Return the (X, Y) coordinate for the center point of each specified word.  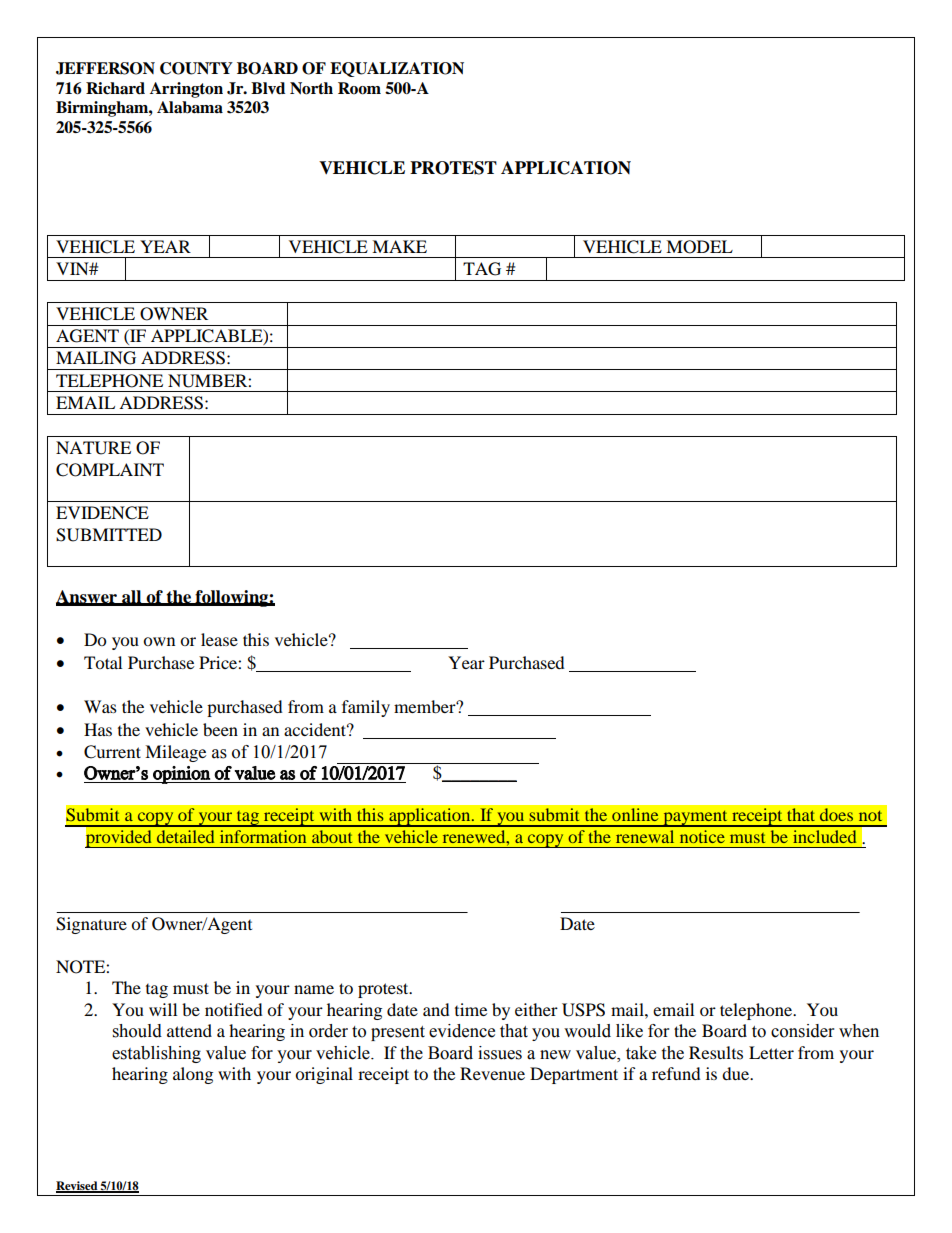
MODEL (699, 247)
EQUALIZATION (397, 69)
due (737, 1073)
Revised (78, 1187)
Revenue (492, 1073)
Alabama (190, 107)
